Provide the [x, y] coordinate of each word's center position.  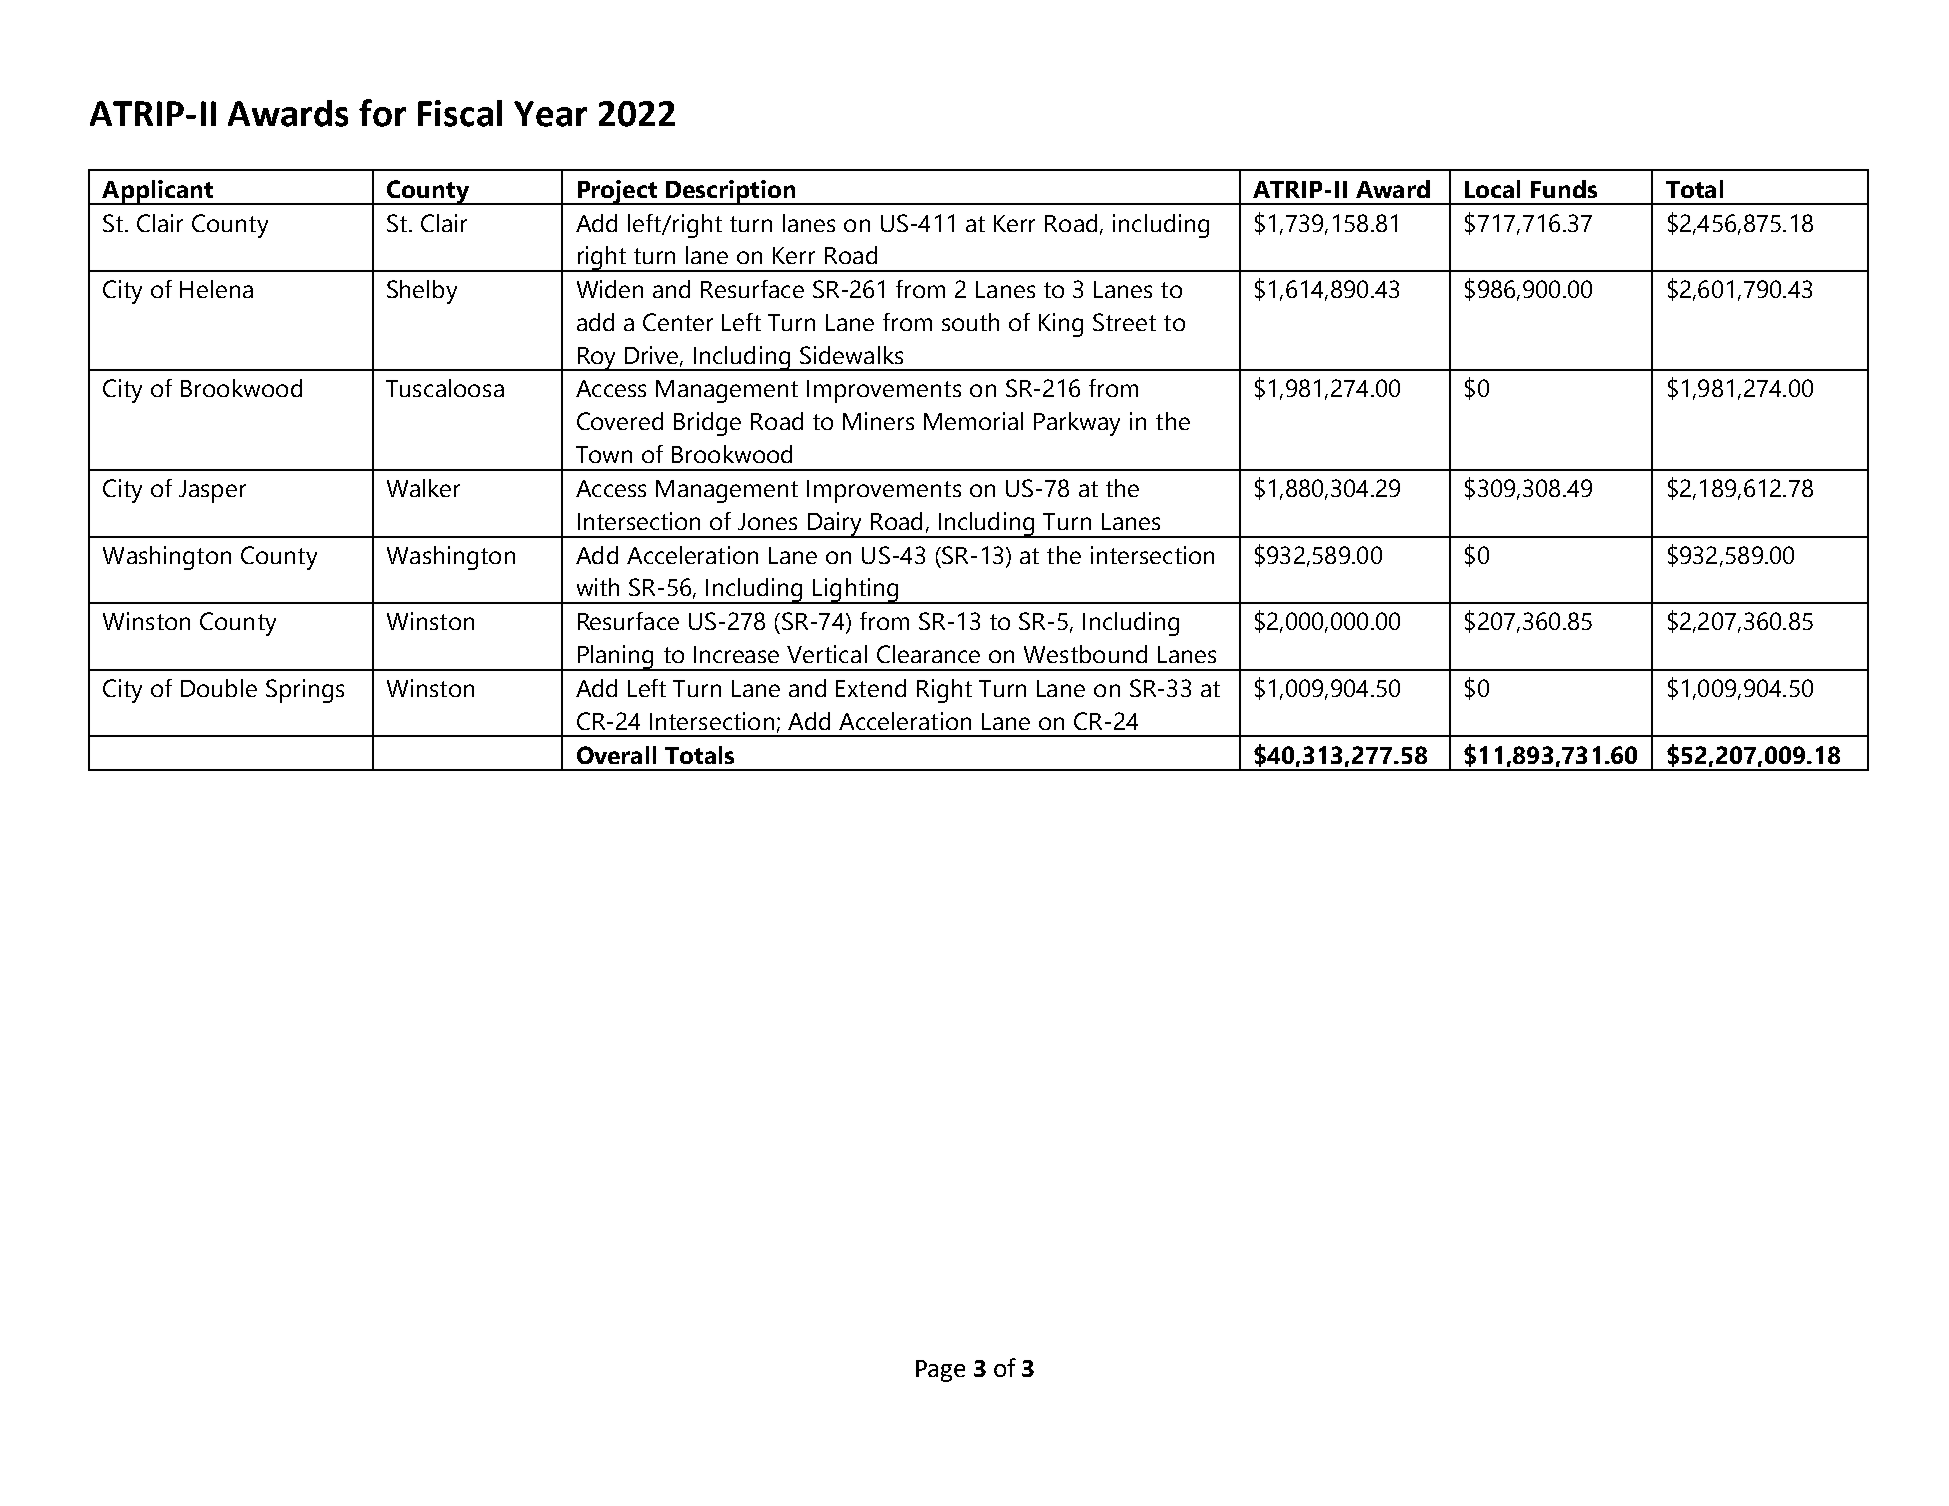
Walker [423, 488]
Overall [616, 755]
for [382, 113]
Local [1492, 189]
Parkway [1077, 424]
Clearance [928, 654]
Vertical [827, 654]
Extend [871, 688]
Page [940, 1371]
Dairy [835, 525]
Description [730, 192]
